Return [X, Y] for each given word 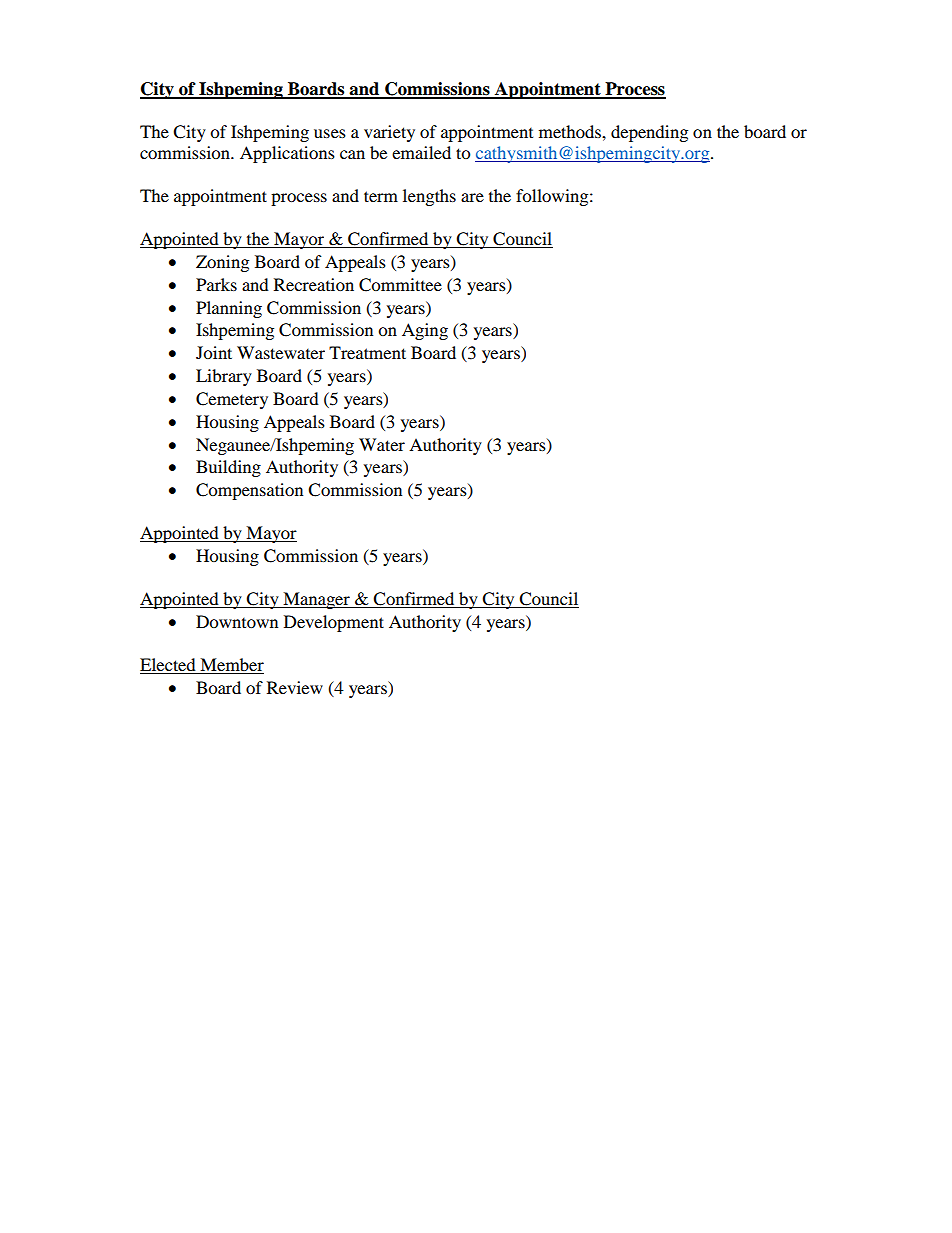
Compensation [249, 491]
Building [228, 468]
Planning [229, 309]
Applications [287, 154]
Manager [316, 600]
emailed [421, 152]
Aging [425, 331]
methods [571, 131]
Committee [400, 285]
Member [231, 666]
